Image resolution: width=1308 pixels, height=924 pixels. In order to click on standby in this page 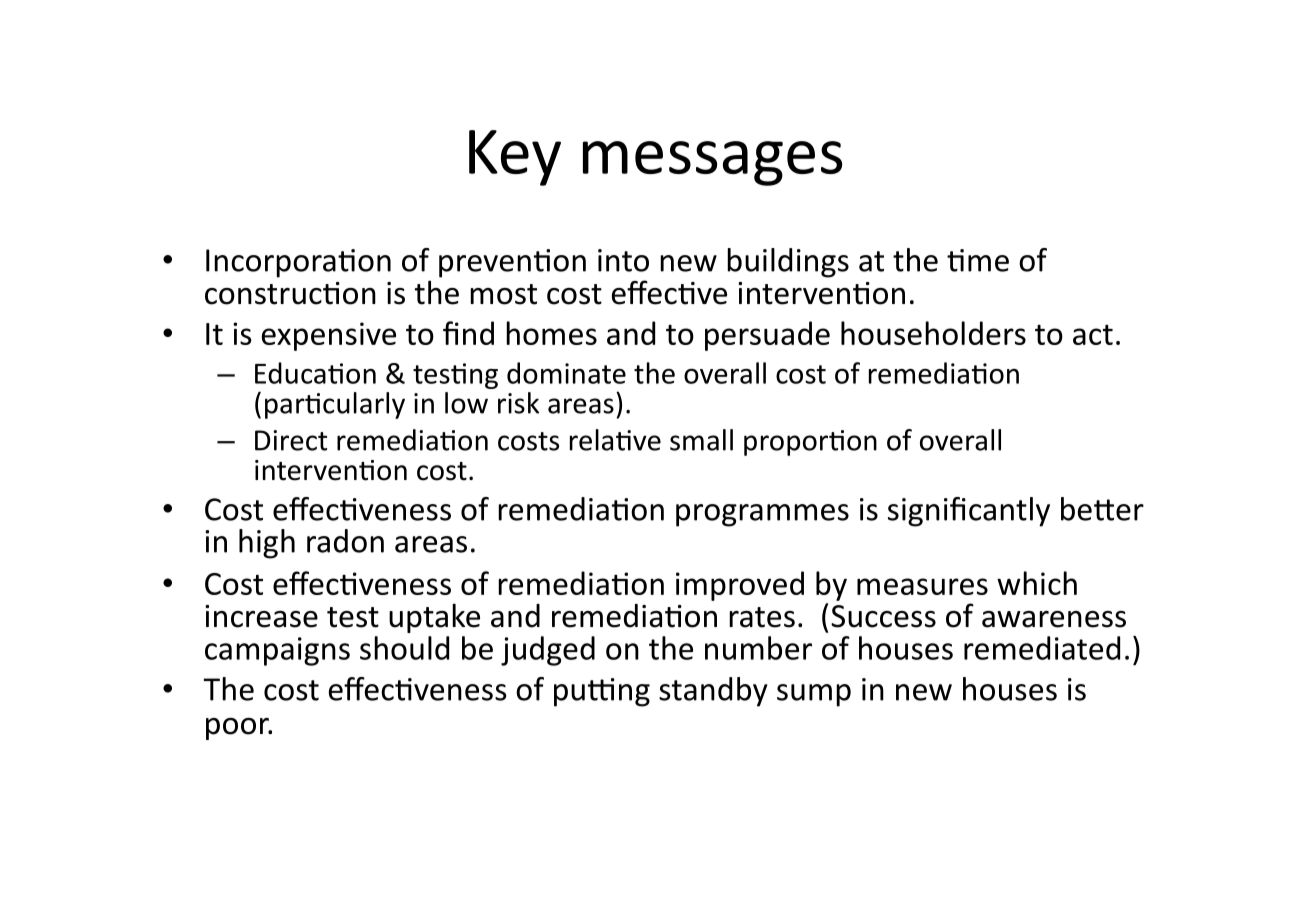, I will do `click(713, 692)`.
